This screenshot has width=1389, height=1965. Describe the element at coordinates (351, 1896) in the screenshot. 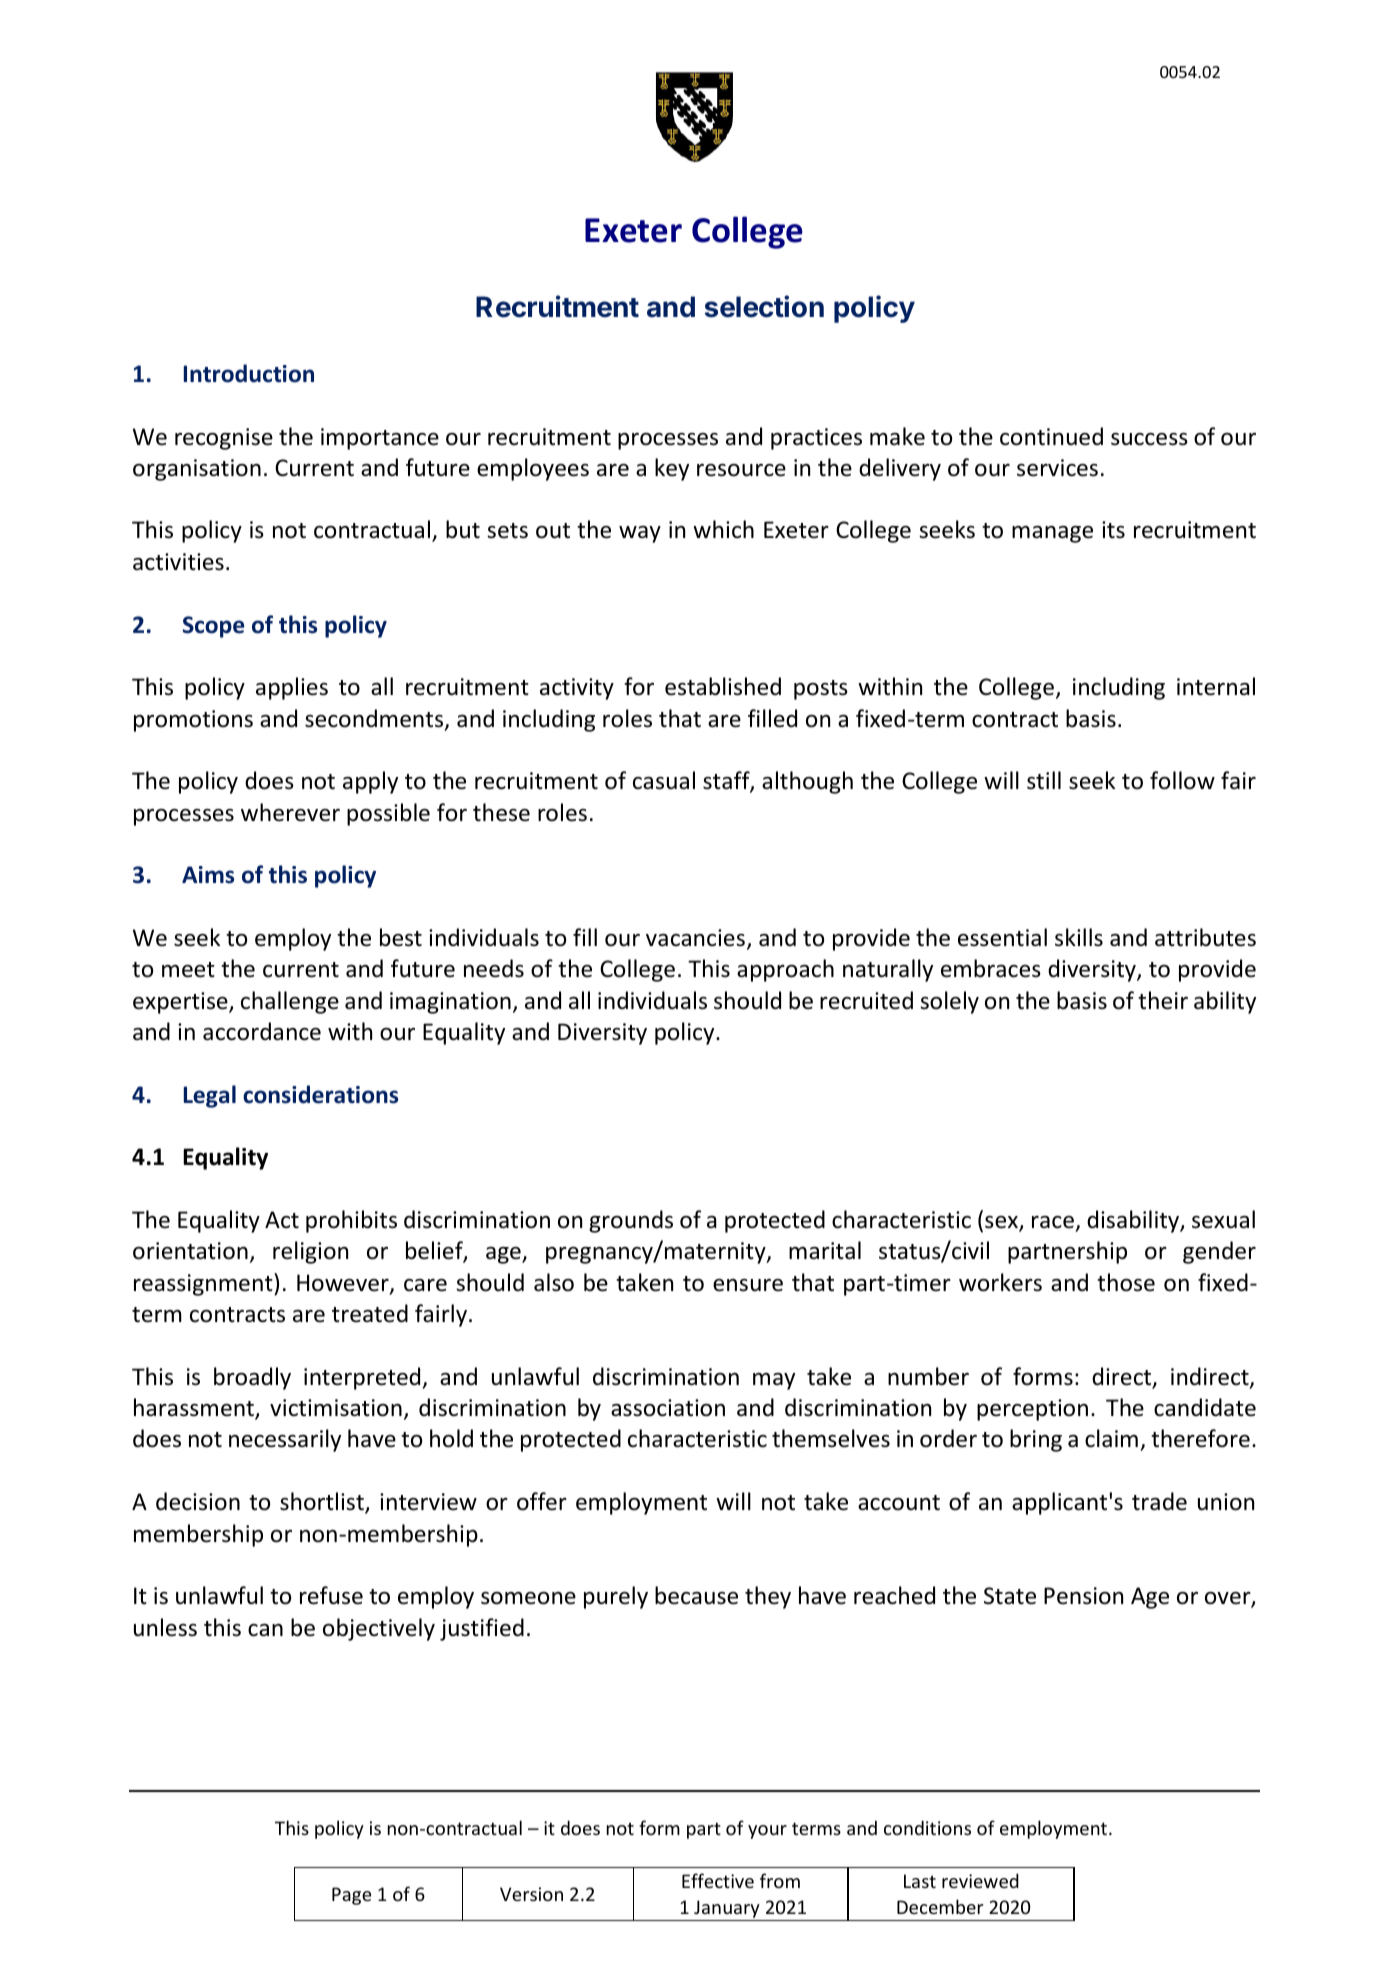

I see `Page` at that location.
